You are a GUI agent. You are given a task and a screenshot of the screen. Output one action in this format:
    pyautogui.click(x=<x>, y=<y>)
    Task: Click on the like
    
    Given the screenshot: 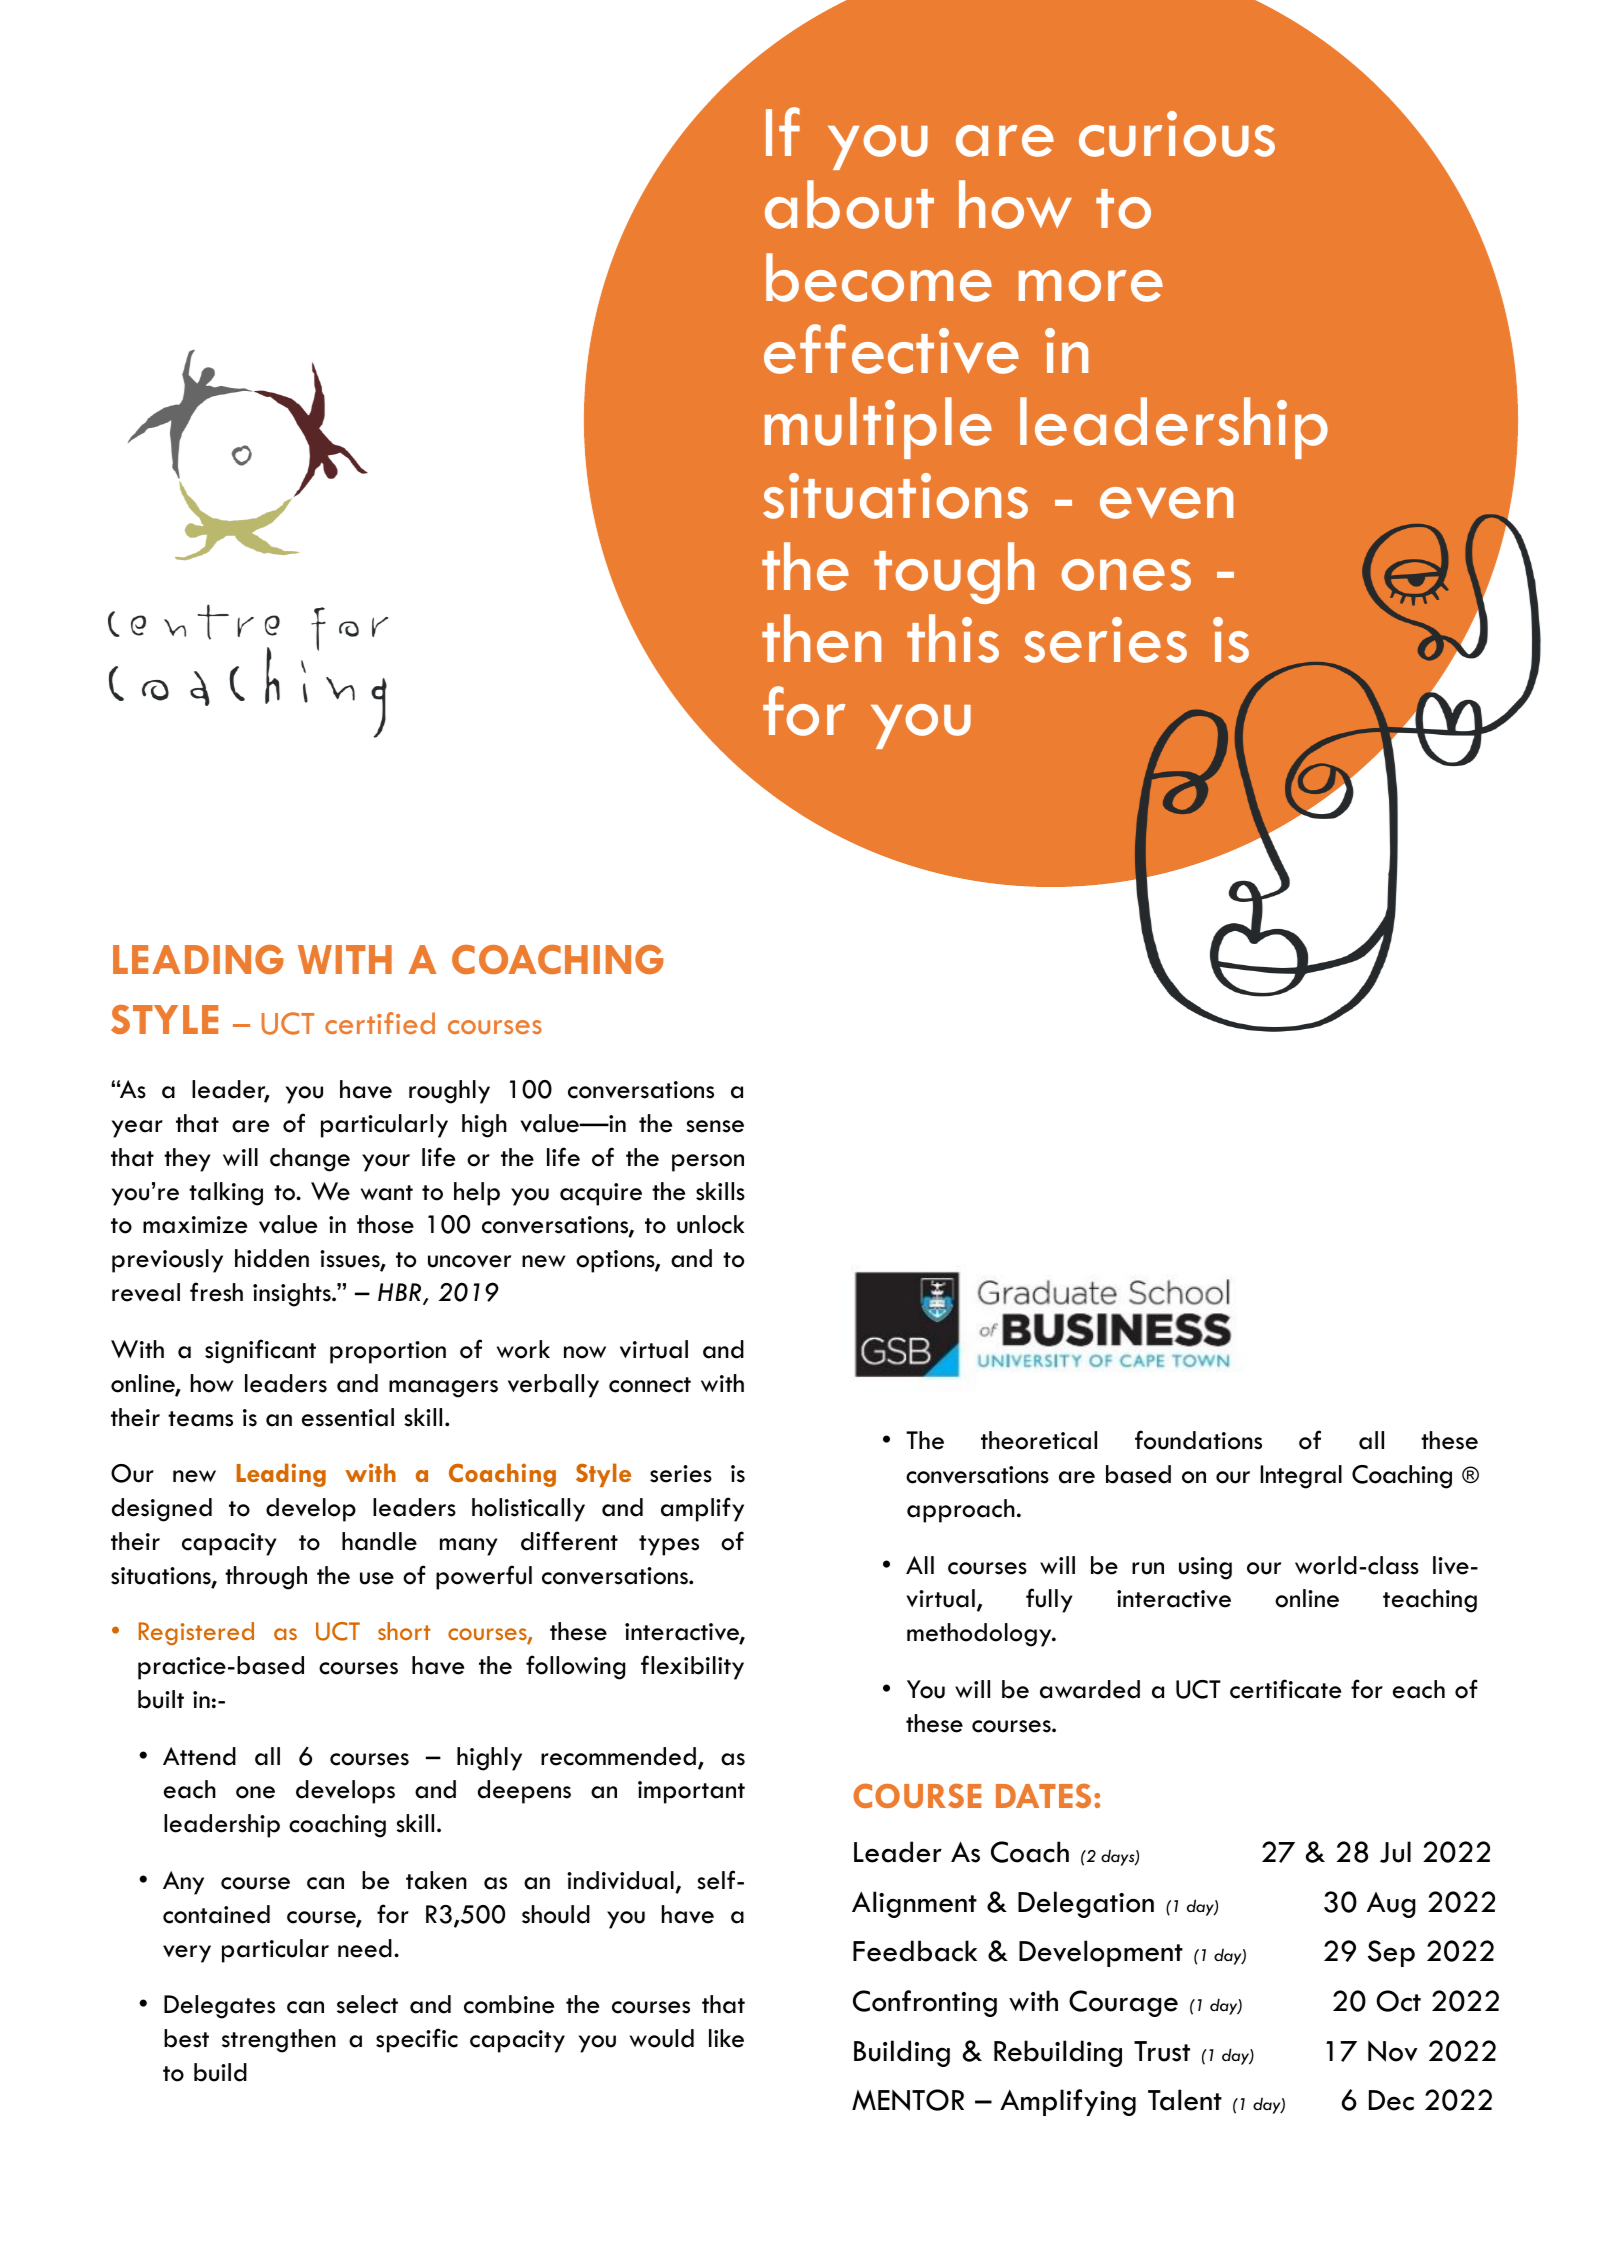 What is the action you would take?
    pyautogui.click(x=726, y=2038)
